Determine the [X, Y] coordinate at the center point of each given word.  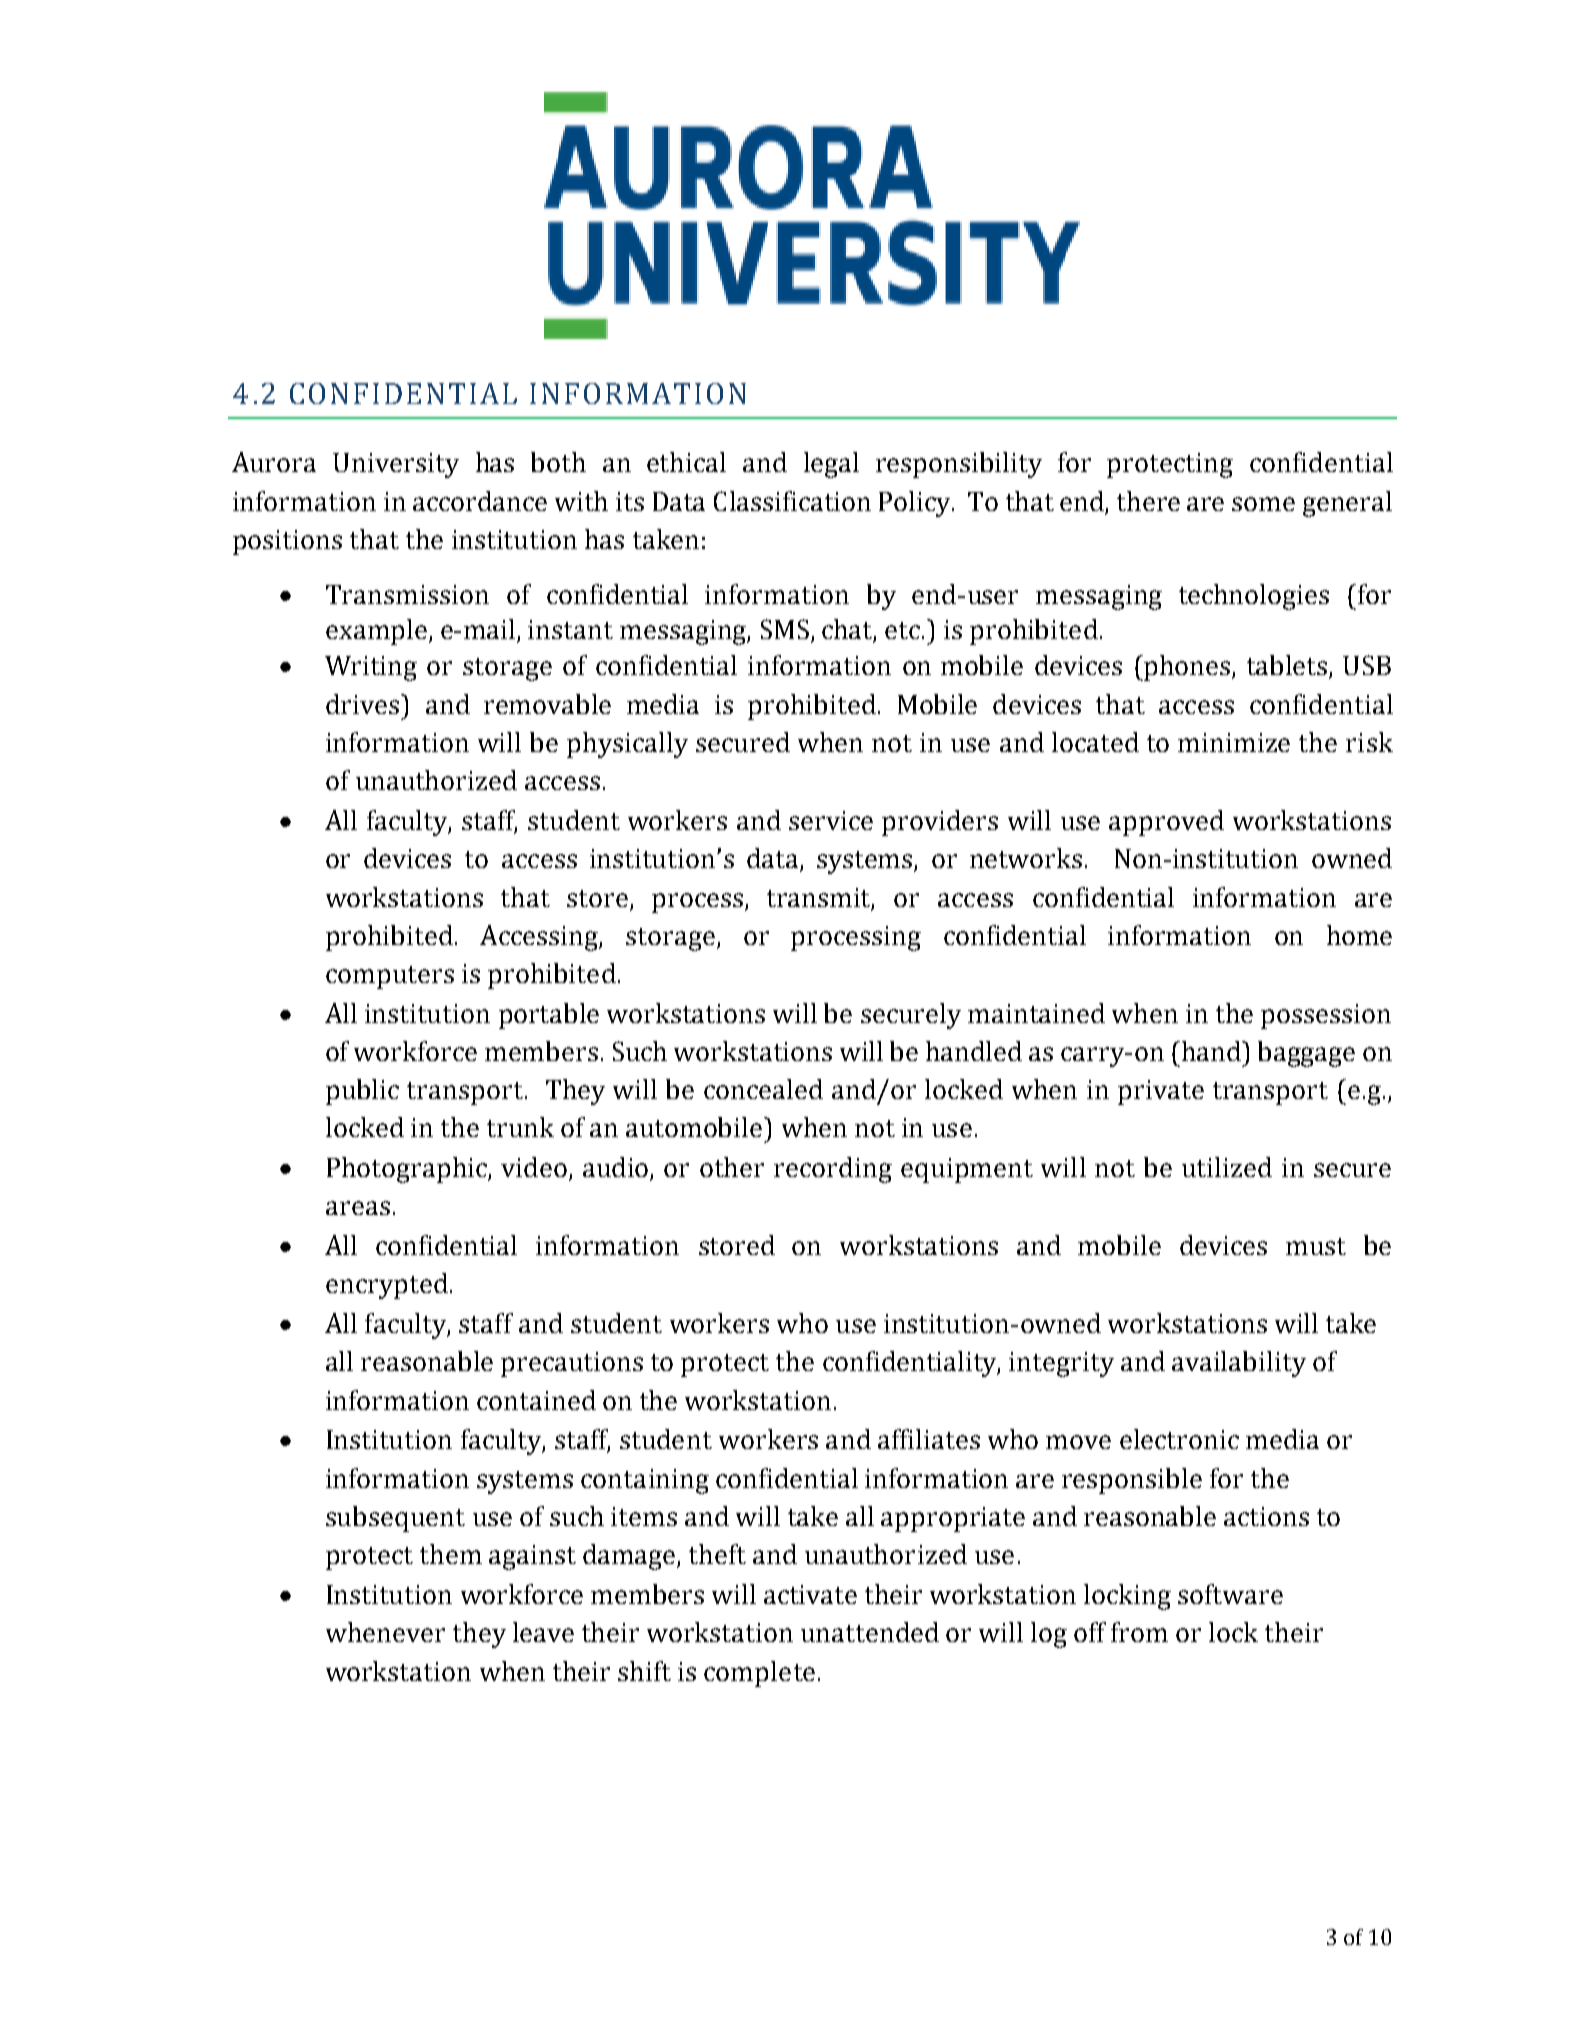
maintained [1036, 1013]
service [831, 820]
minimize [1234, 742]
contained [536, 1400]
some [1263, 504]
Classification [792, 501]
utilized [1227, 1167]
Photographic [408, 1170]
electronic [1179, 1439]
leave [543, 1632]
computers [390, 977]
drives [362, 704]
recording [833, 1170]
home [1359, 935]
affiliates [929, 1439]
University [396, 465]
